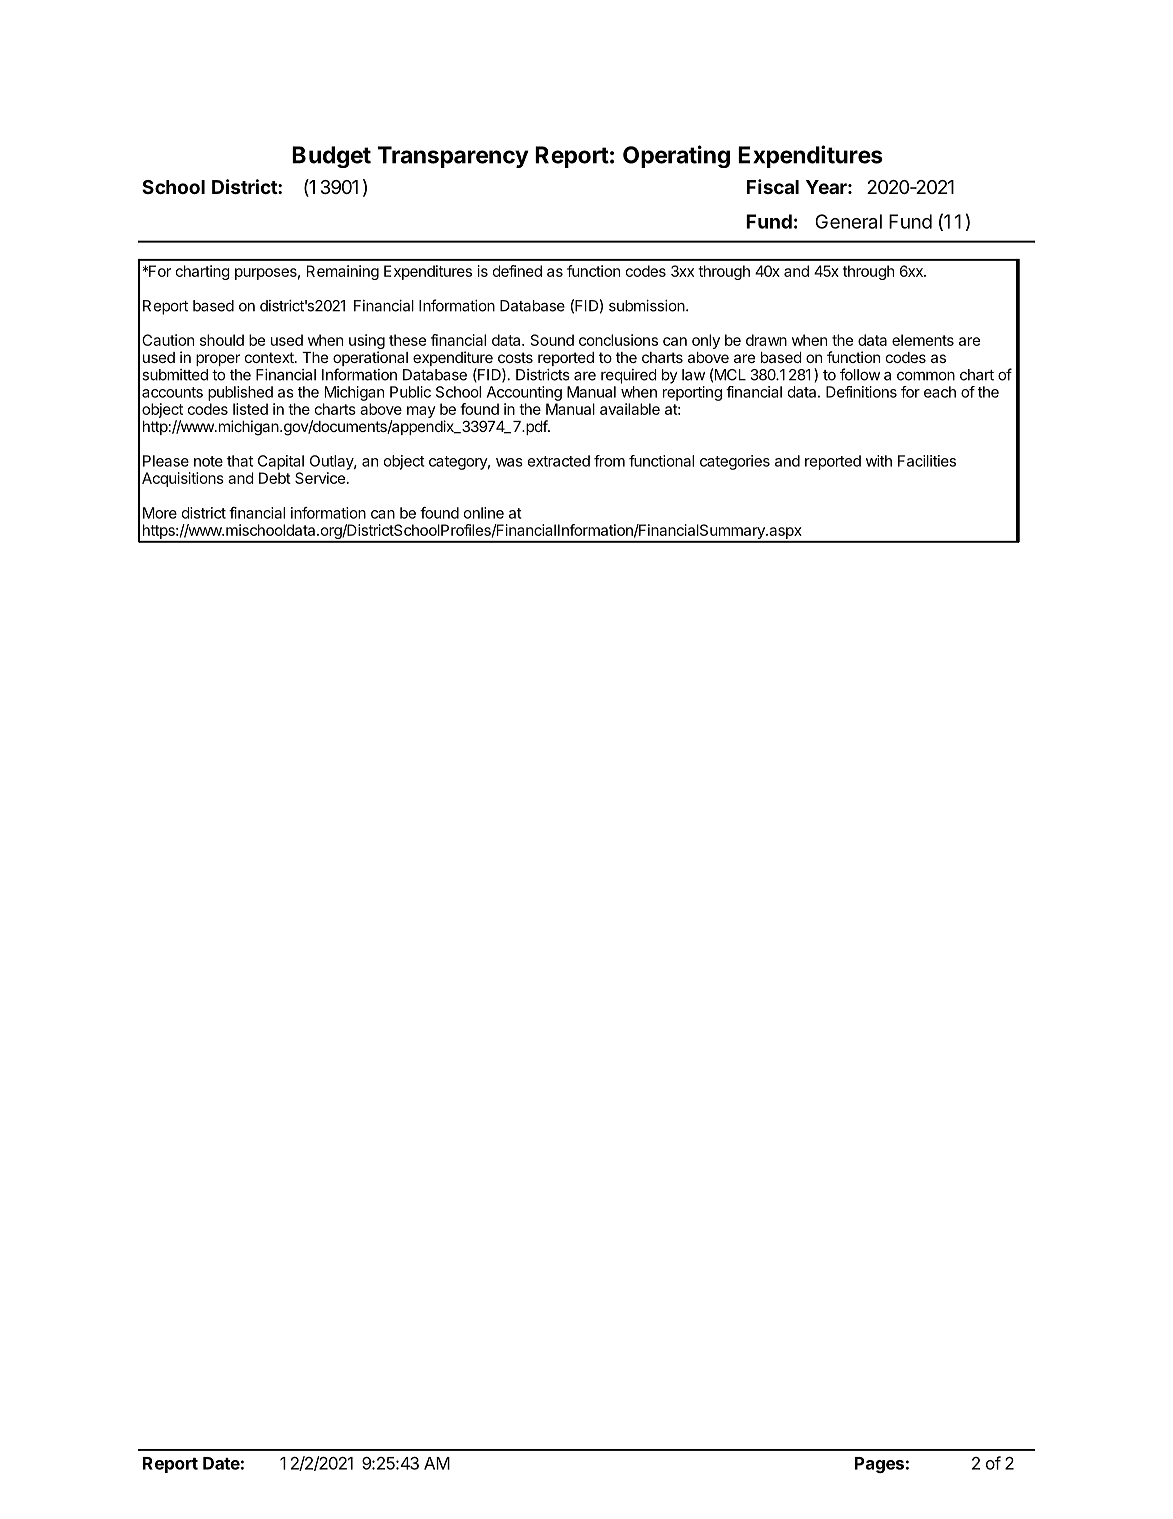 The height and width of the image is (1519, 1173). What do you see at coordinates (484, 513) in the image?
I see `online` at bounding box center [484, 513].
